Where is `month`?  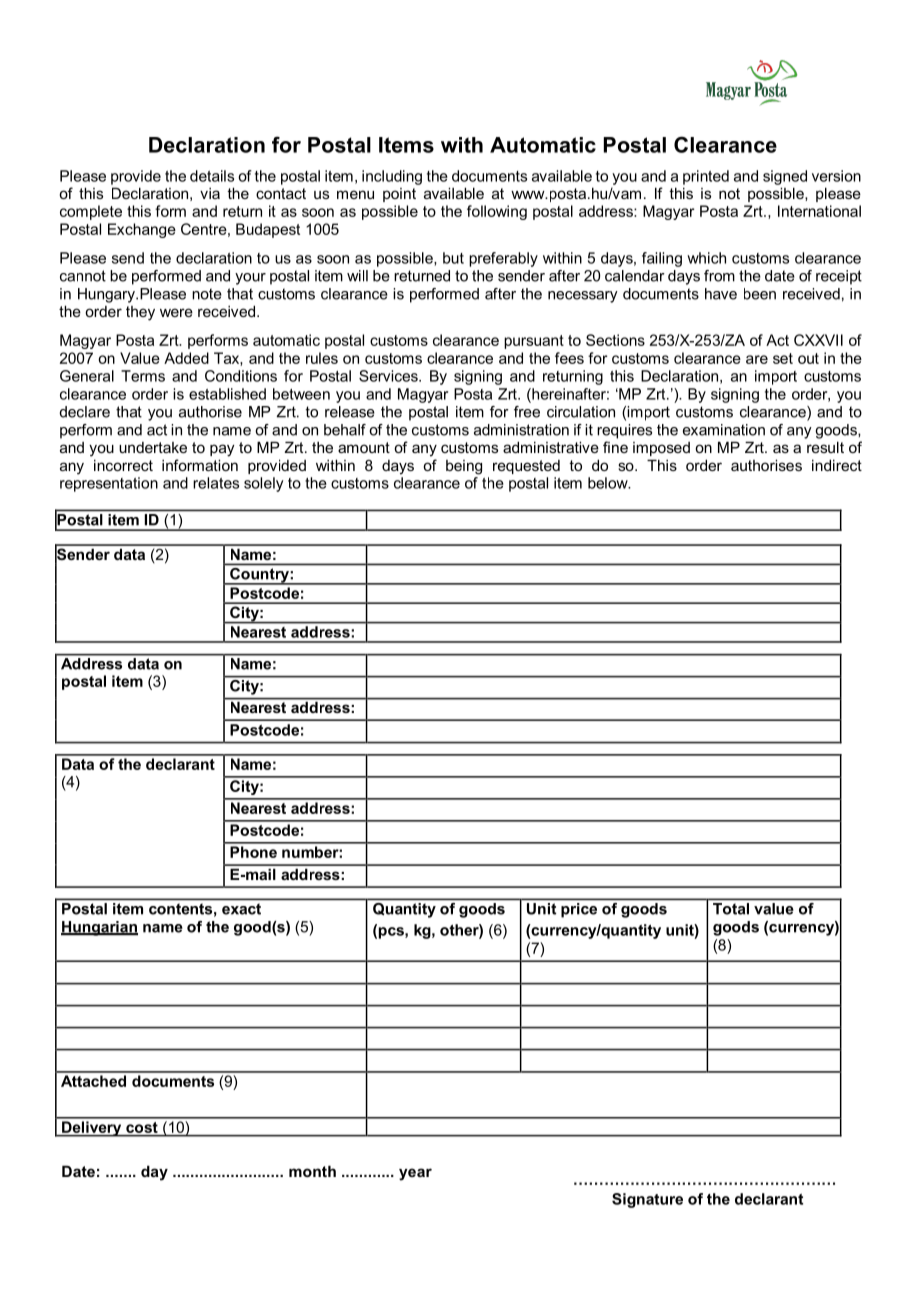 month is located at coordinates (312, 1171).
